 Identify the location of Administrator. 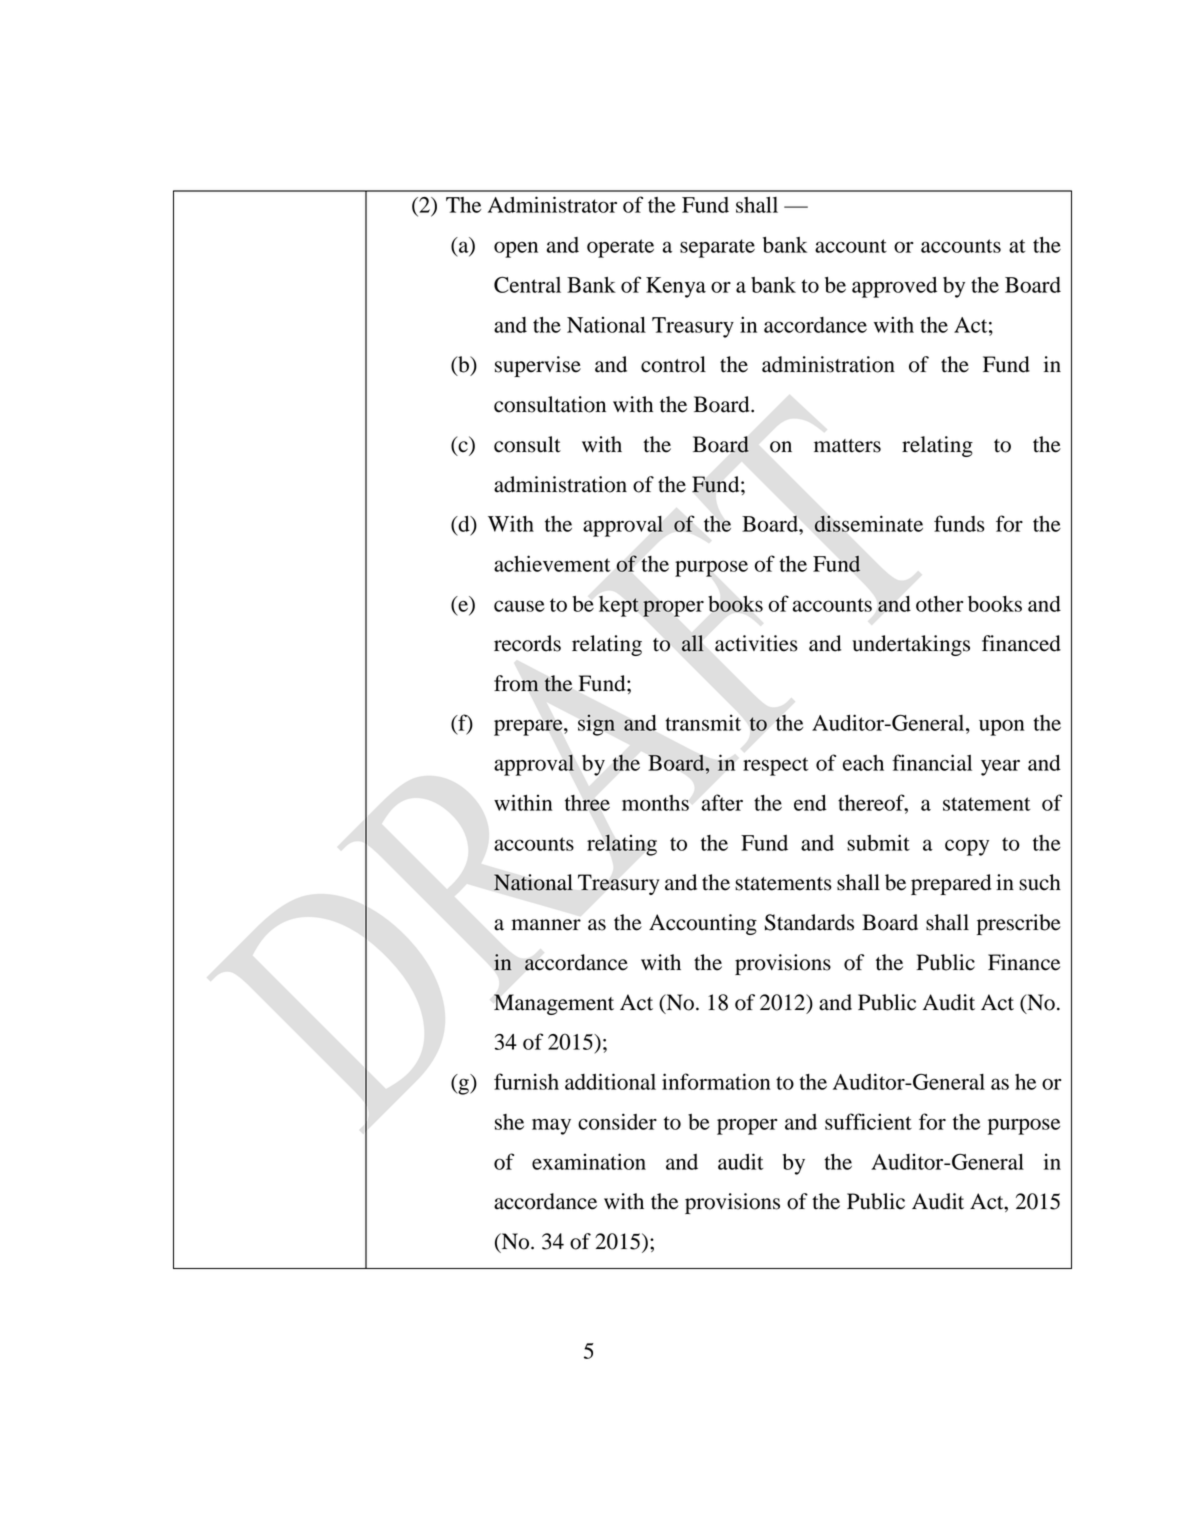
(552, 204).
